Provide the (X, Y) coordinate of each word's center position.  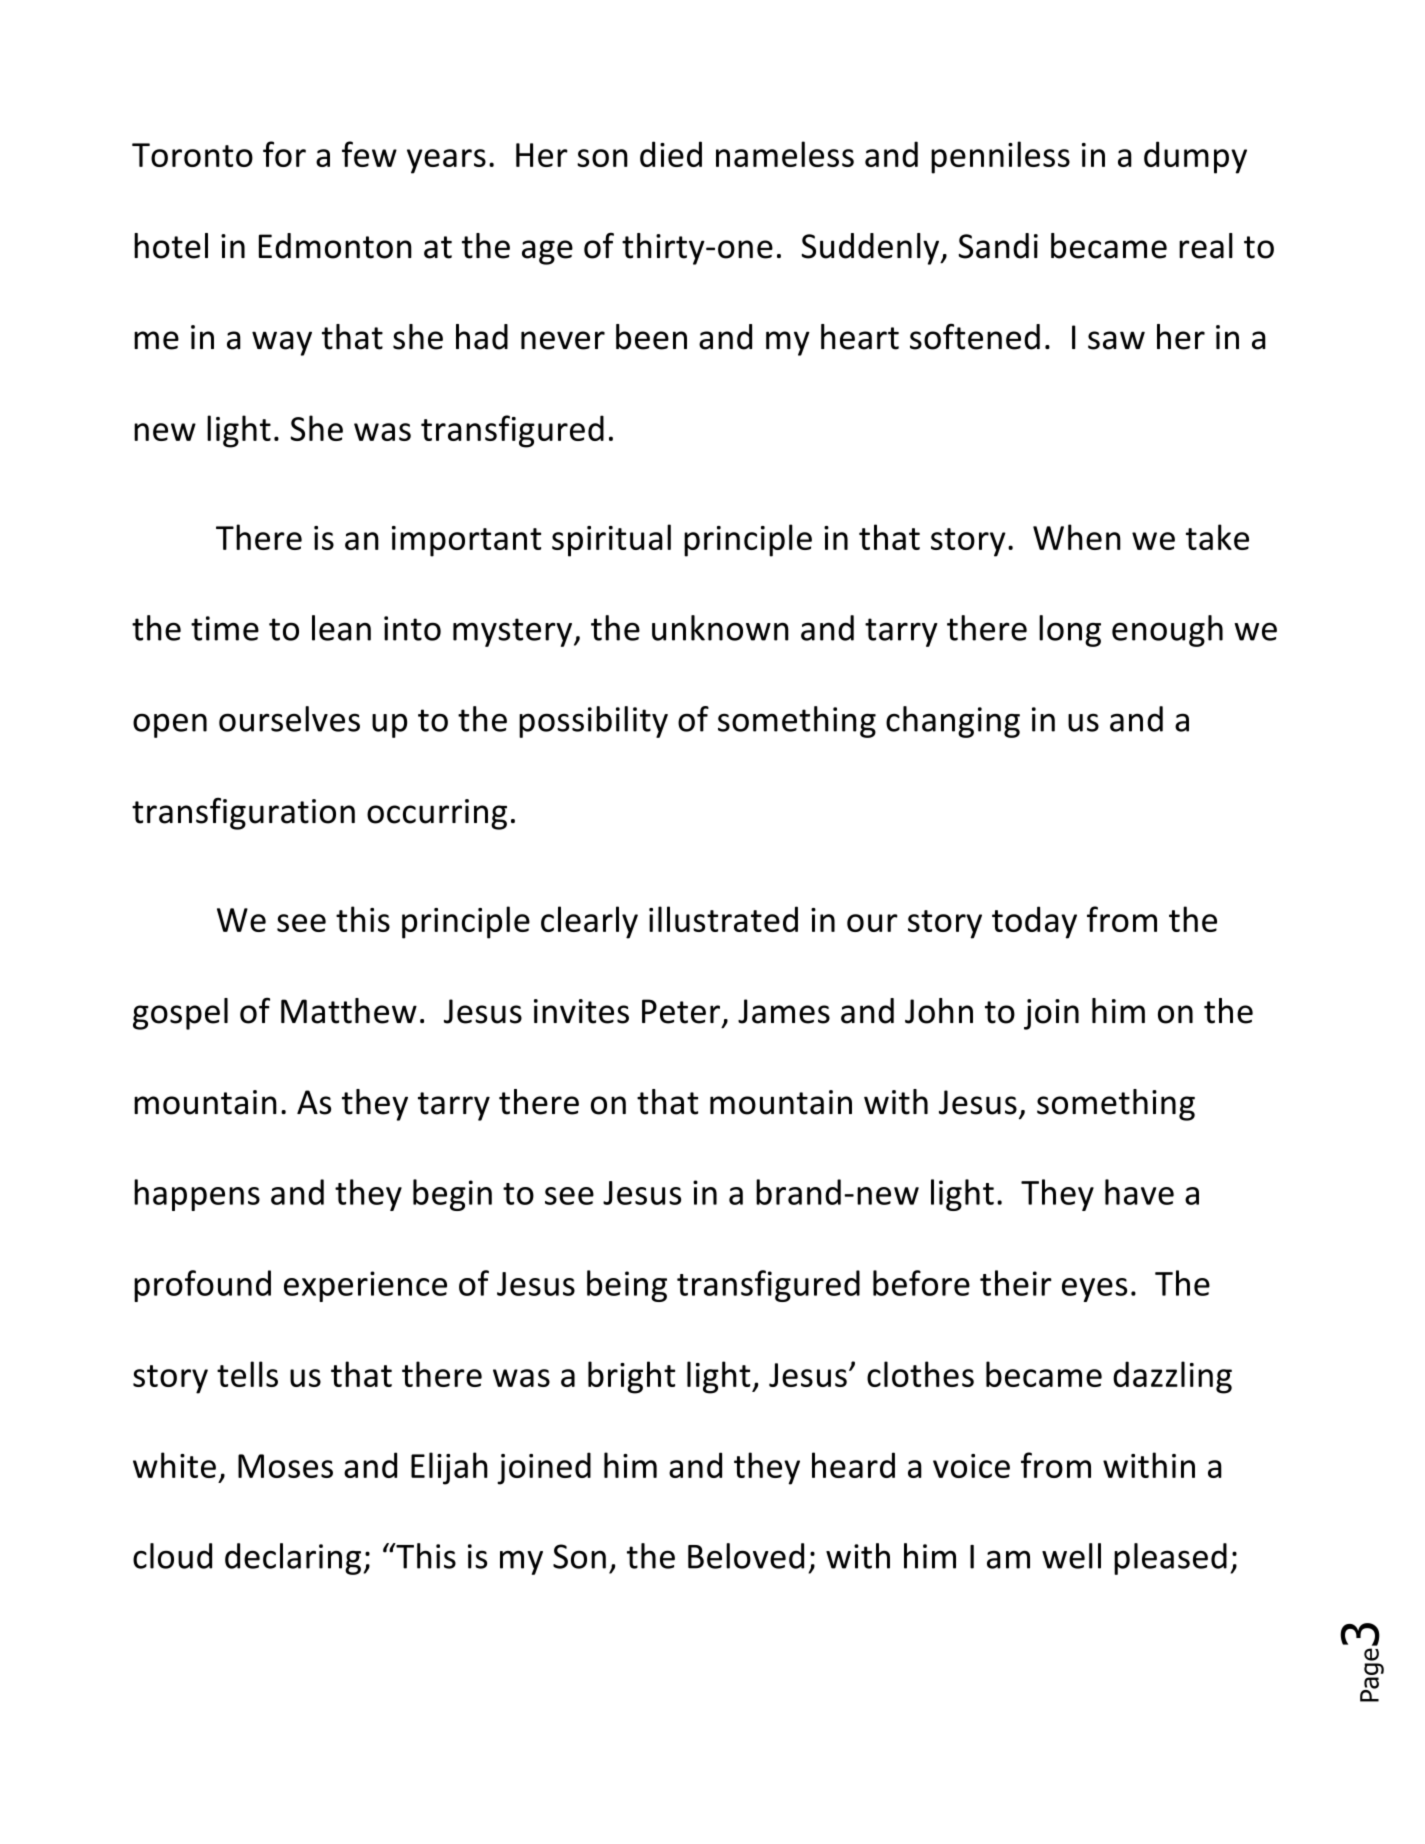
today (1034, 922)
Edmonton (335, 246)
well (1071, 1556)
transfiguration (243, 813)
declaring (294, 1559)
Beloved (746, 1556)
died (671, 154)
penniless (1000, 157)
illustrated (723, 919)
